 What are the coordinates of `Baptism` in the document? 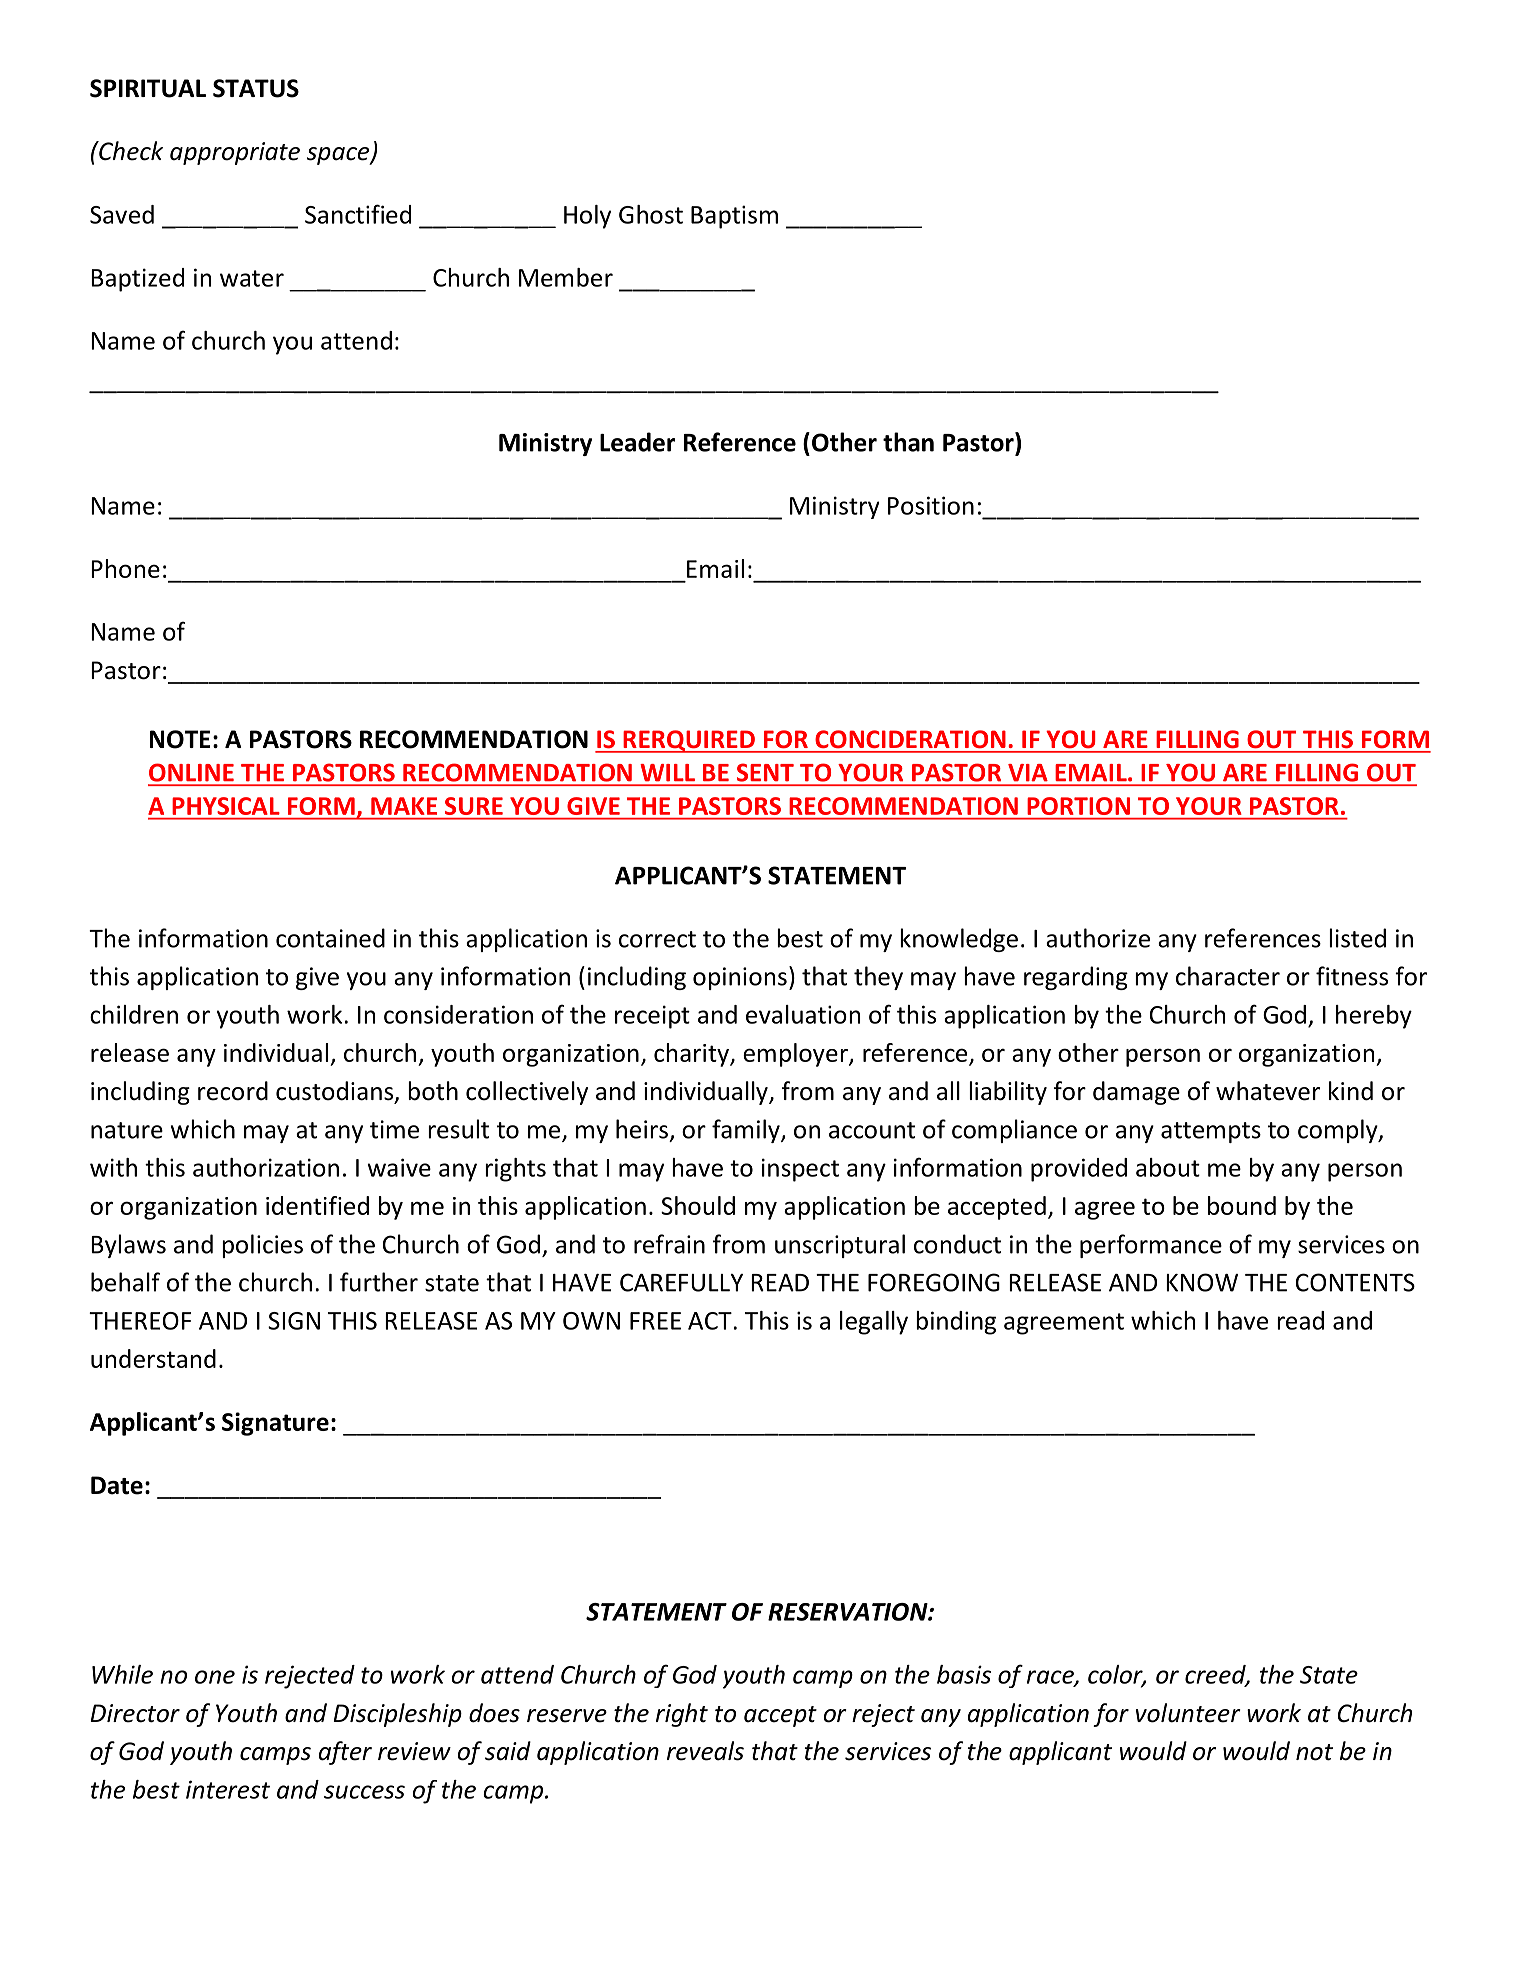 It's located at (734, 217).
